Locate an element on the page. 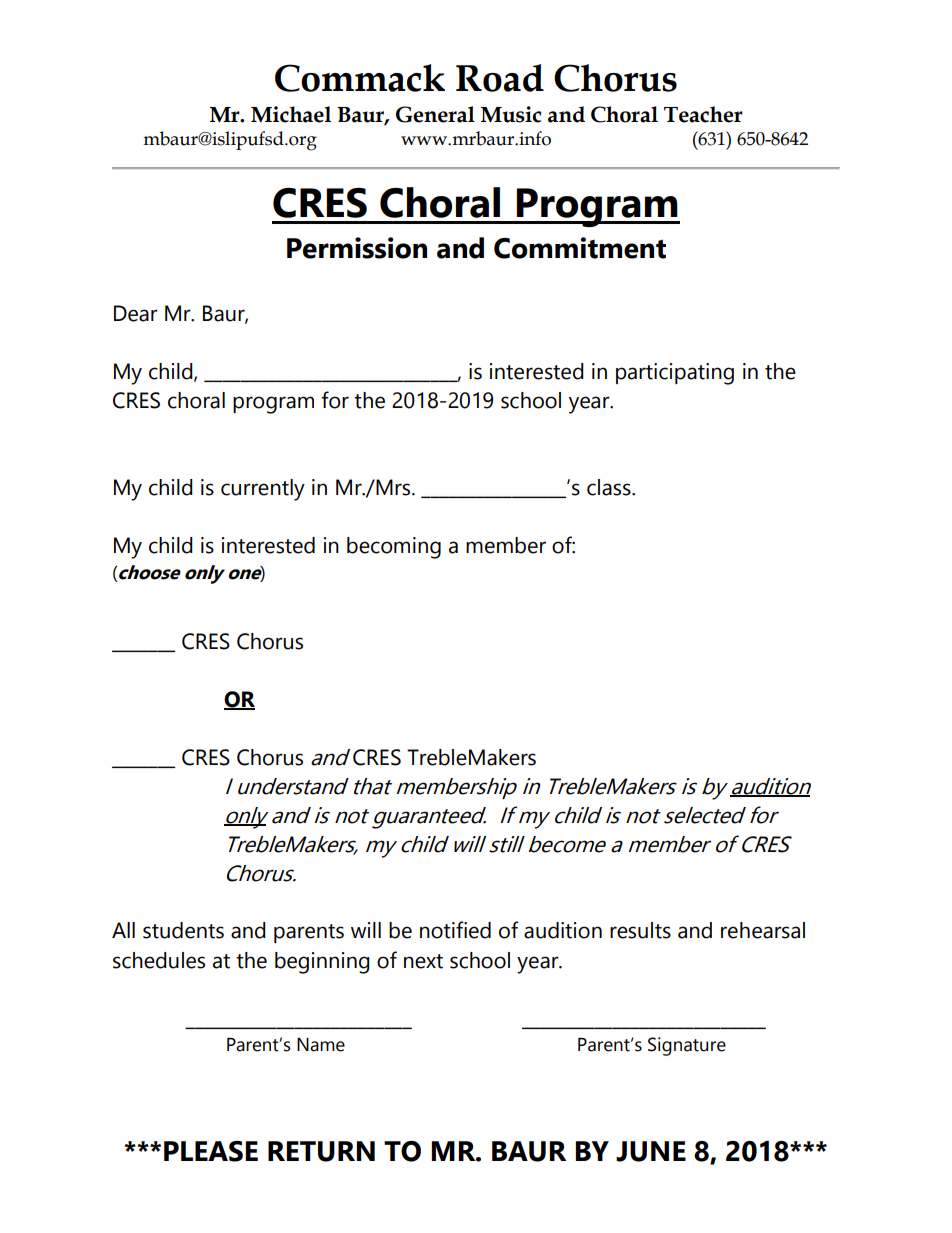 The image size is (952, 1233). PLEASE is located at coordinates (211, 1151).
